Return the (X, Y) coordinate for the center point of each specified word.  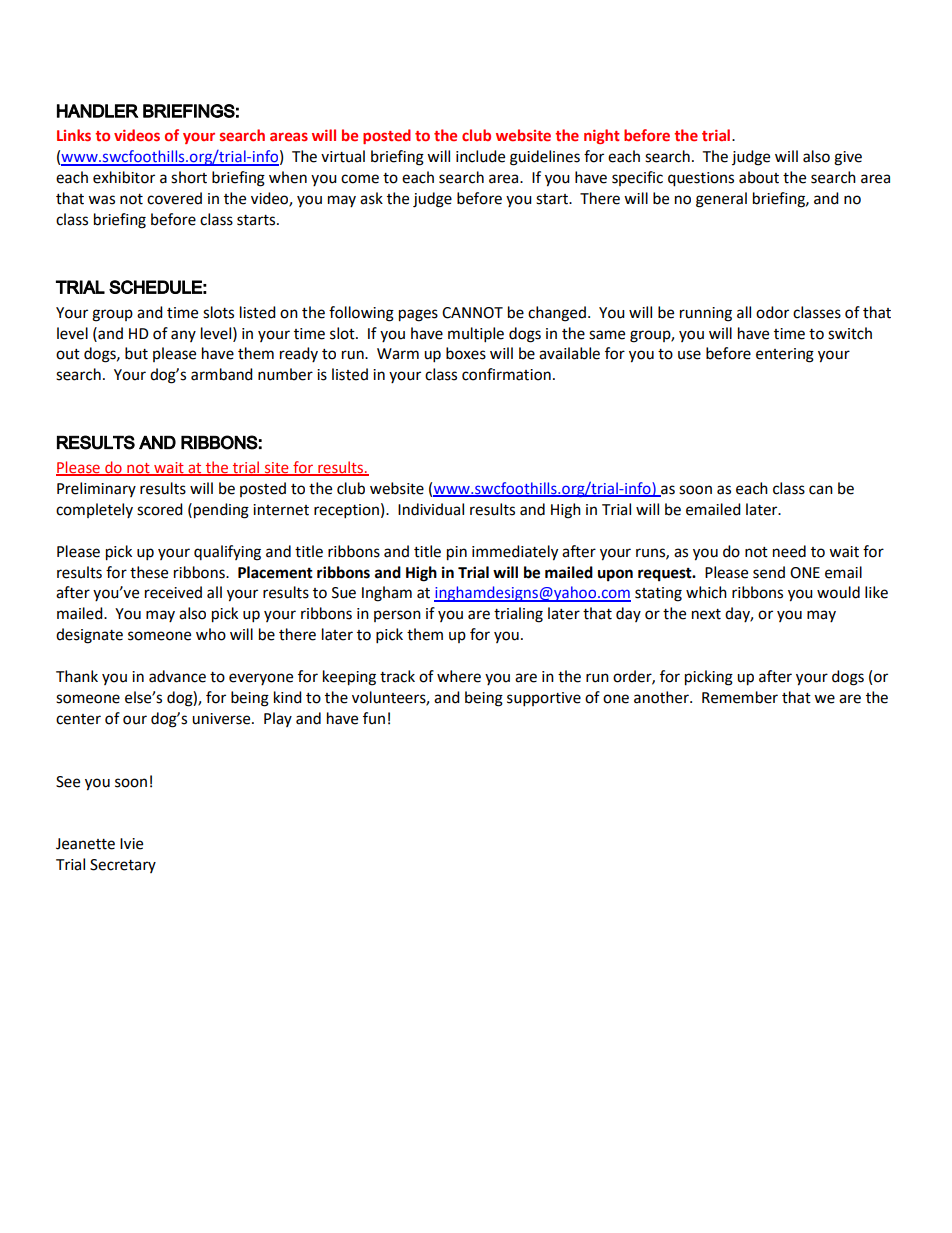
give (848, 158)
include (480, 156)
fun (374, 718)
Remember (740, 697)
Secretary (123, 866)
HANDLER (98, 111)
